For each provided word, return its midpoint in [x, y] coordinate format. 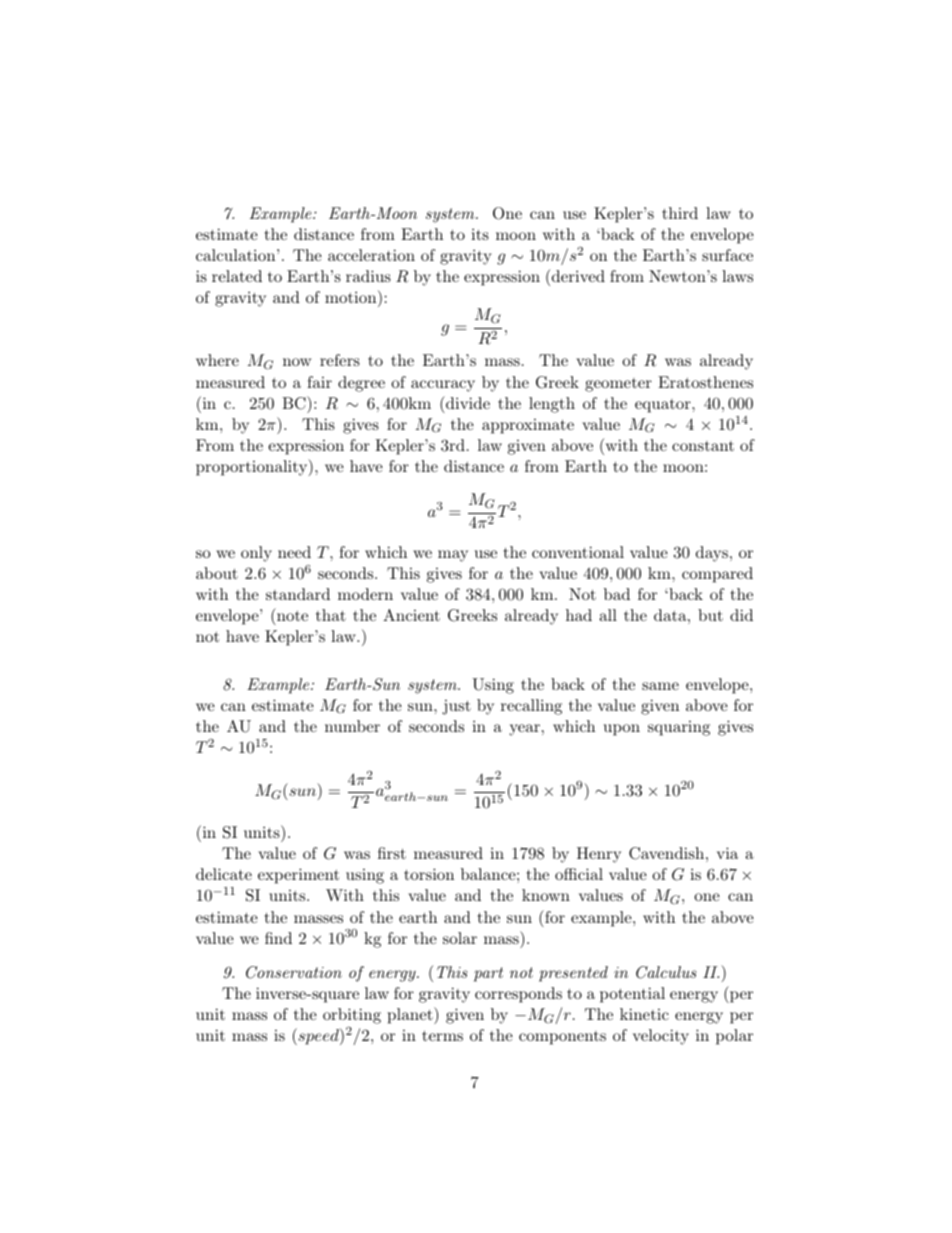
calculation [237, 255]
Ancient [411, 615]
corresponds [518, 995]
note [292, 615]
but [710, 615]
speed [318, 1036]
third [680, 213]
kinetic [644, 1014]
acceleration [371, 255]
